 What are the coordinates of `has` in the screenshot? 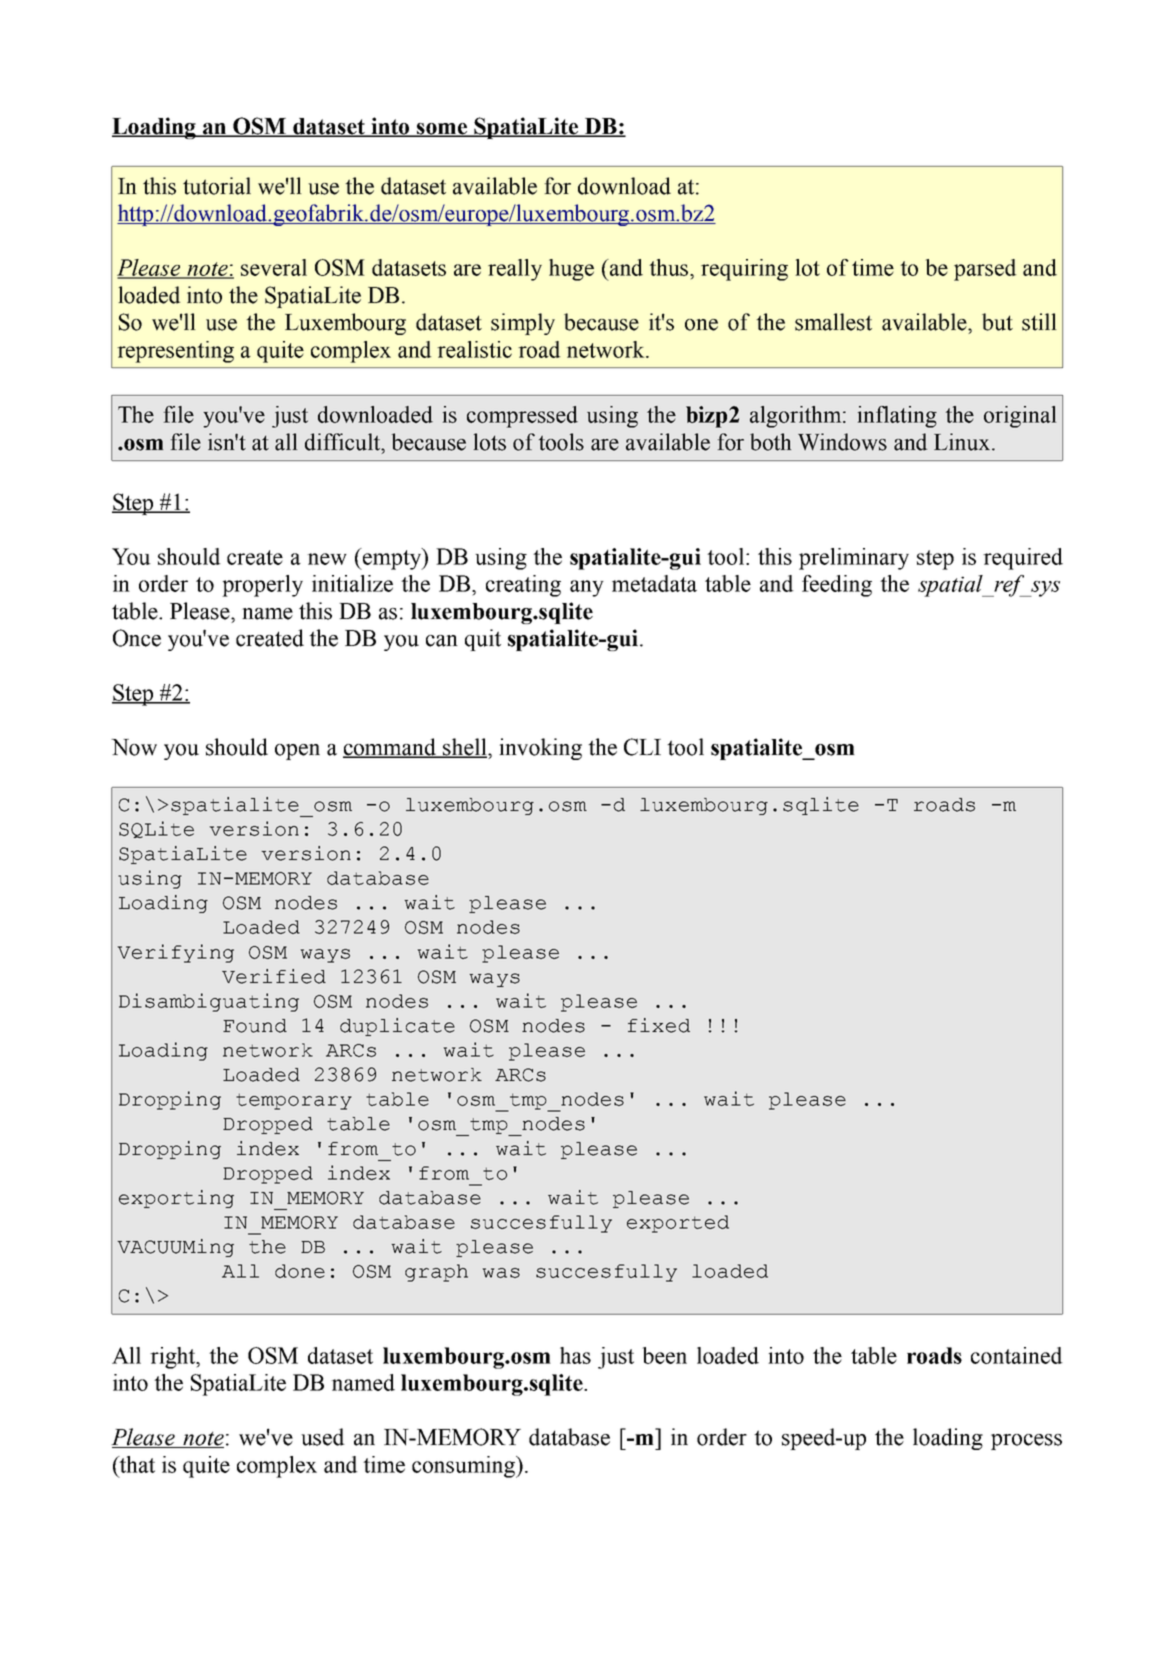 It's located at (575, 1355).
